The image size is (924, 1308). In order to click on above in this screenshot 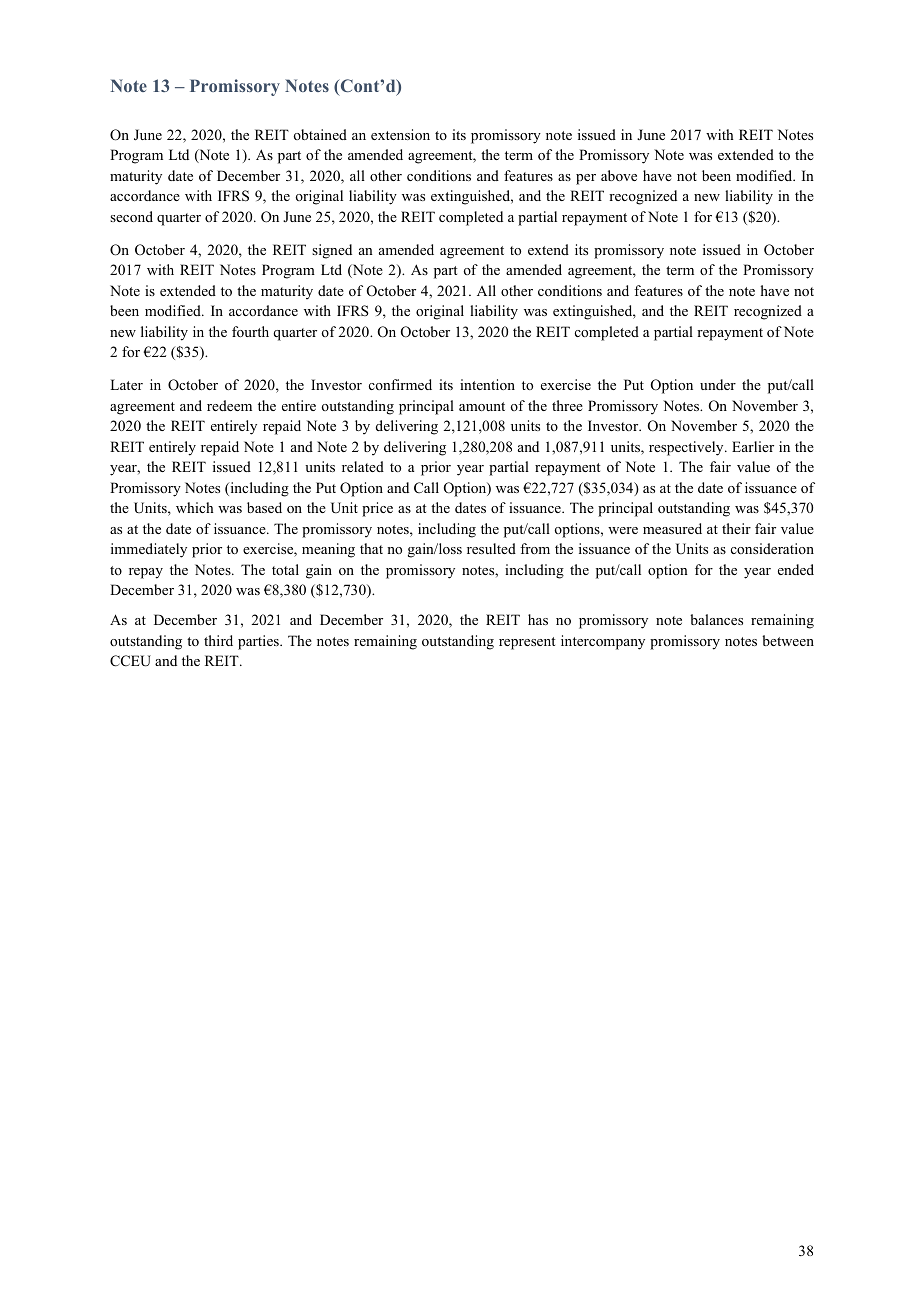, I will do `click(619, 175)`.
